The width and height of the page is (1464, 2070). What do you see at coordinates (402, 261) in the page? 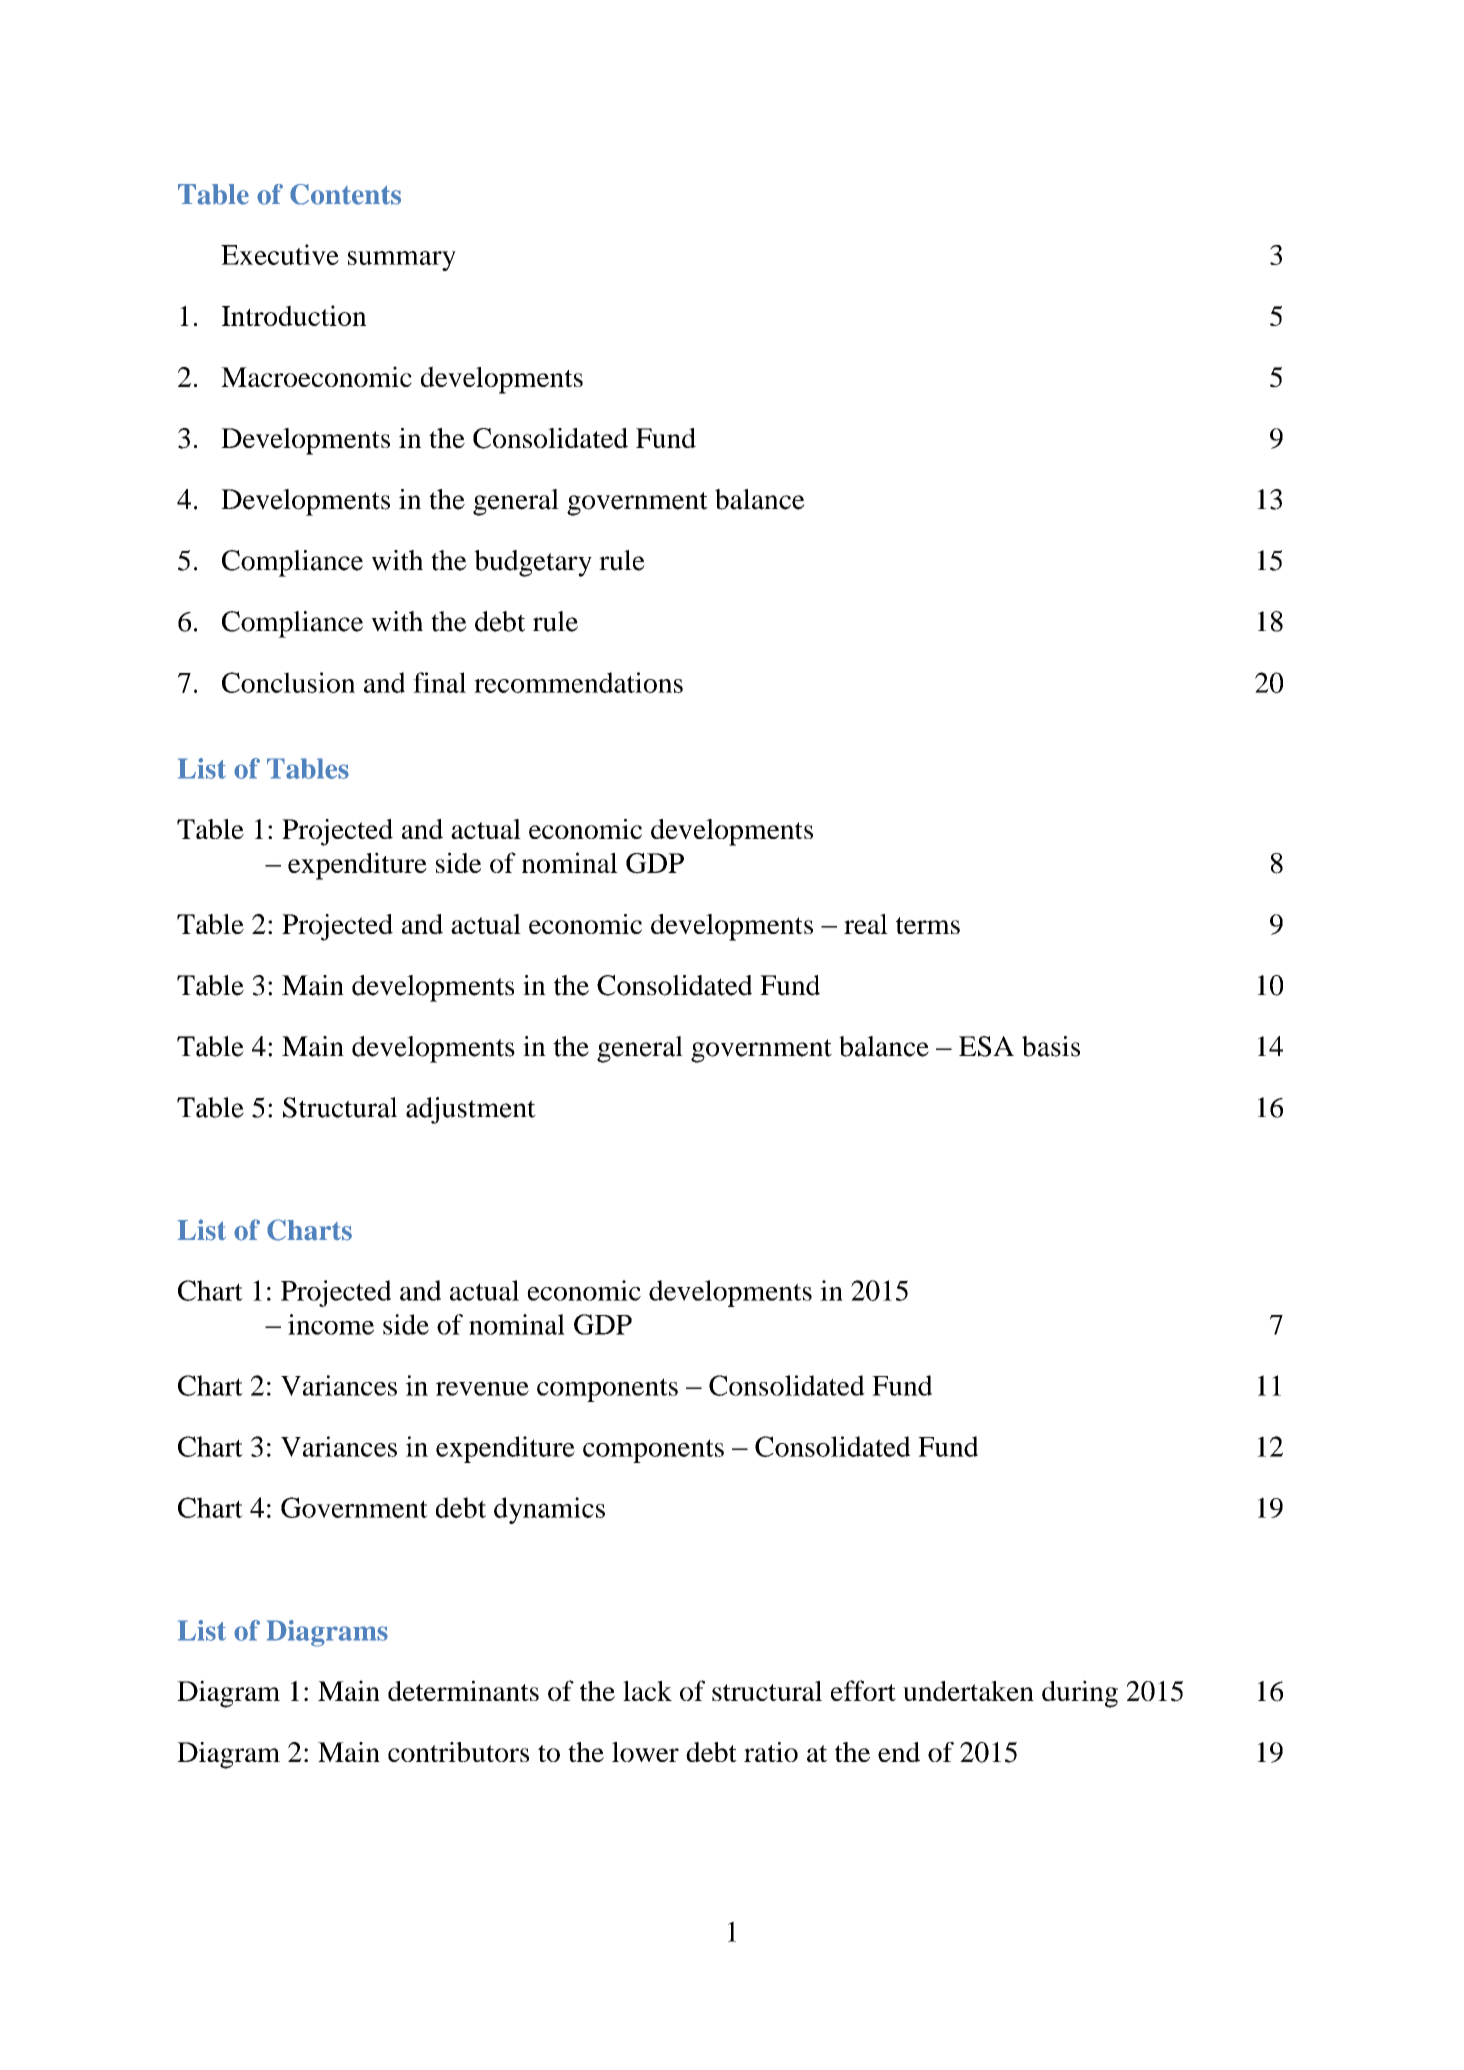
I see `summary` at bounding box center [402, 261].
